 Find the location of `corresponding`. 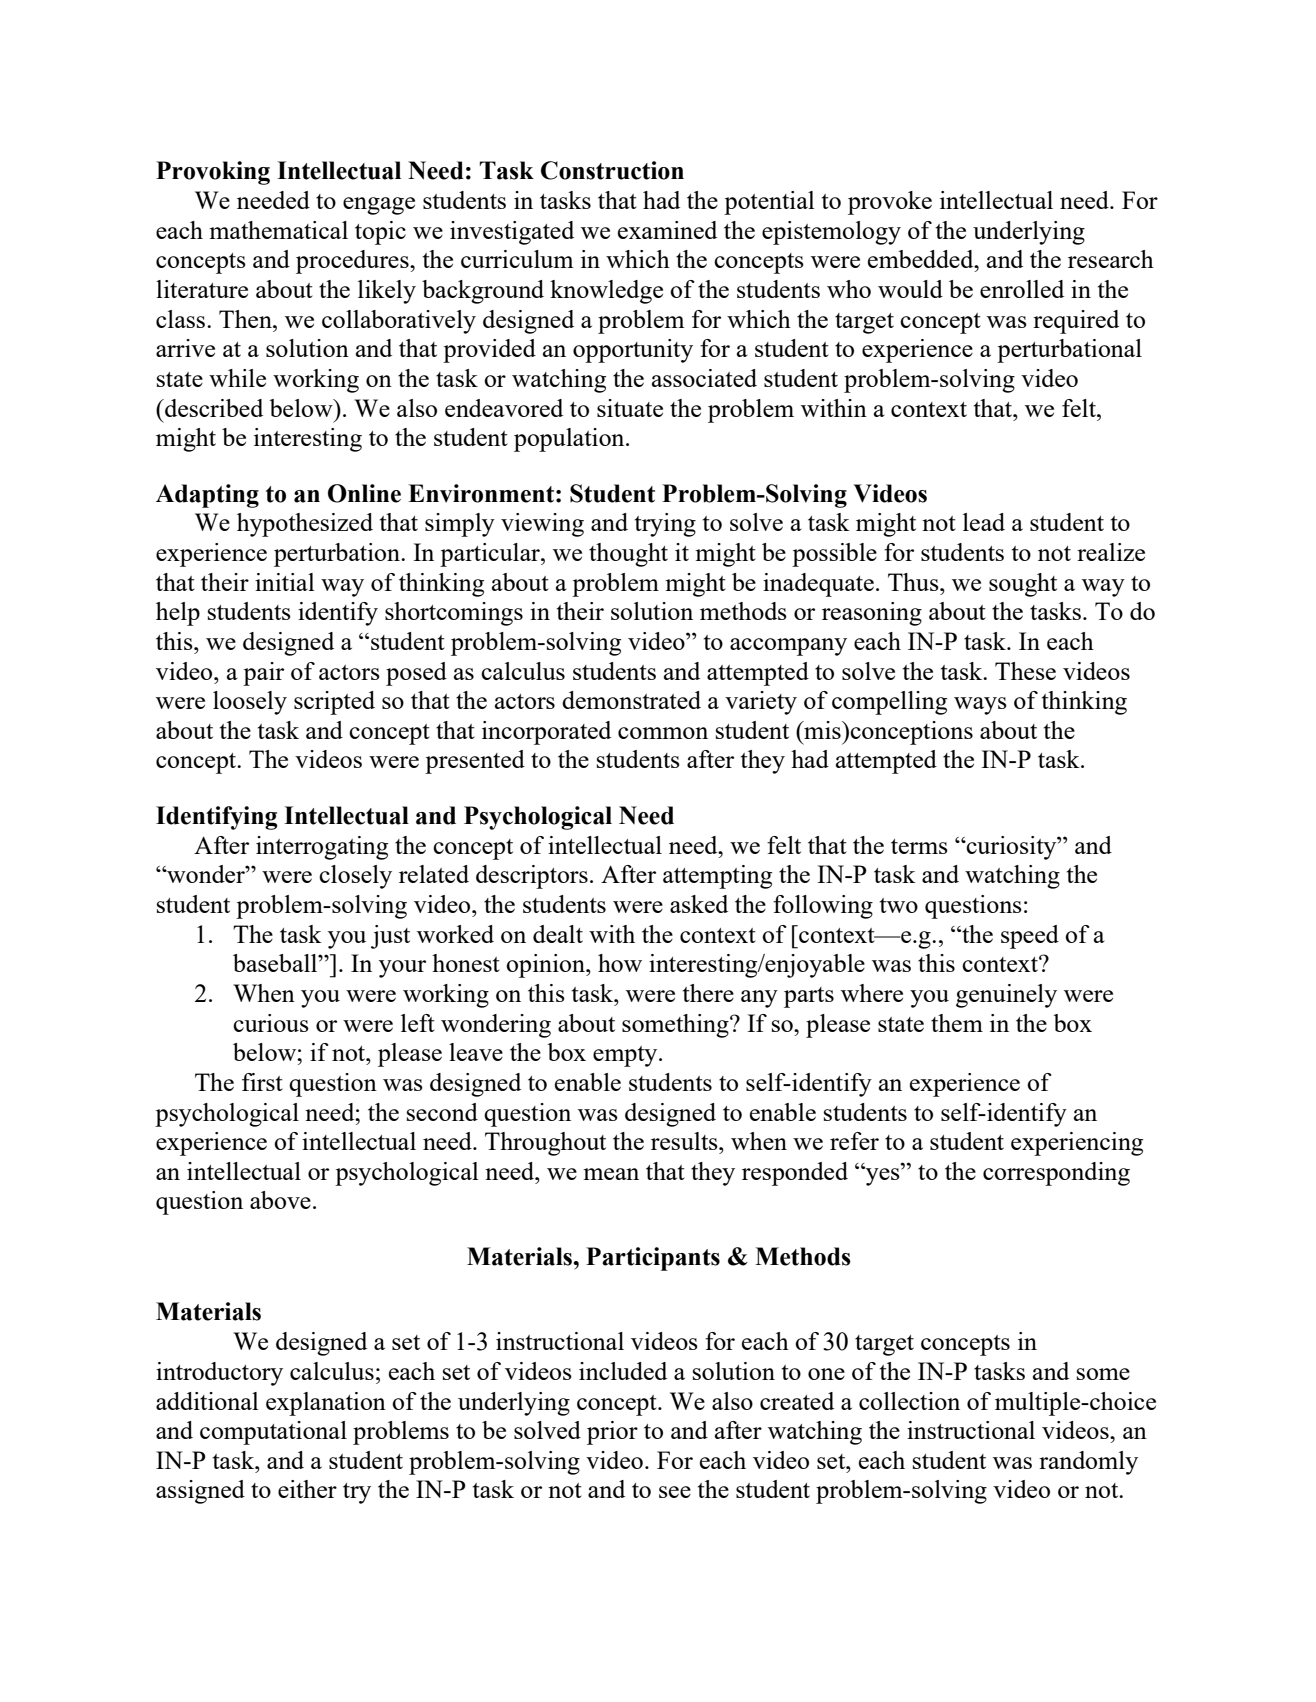

corresponding is located at coordinates (1056, 1174).
